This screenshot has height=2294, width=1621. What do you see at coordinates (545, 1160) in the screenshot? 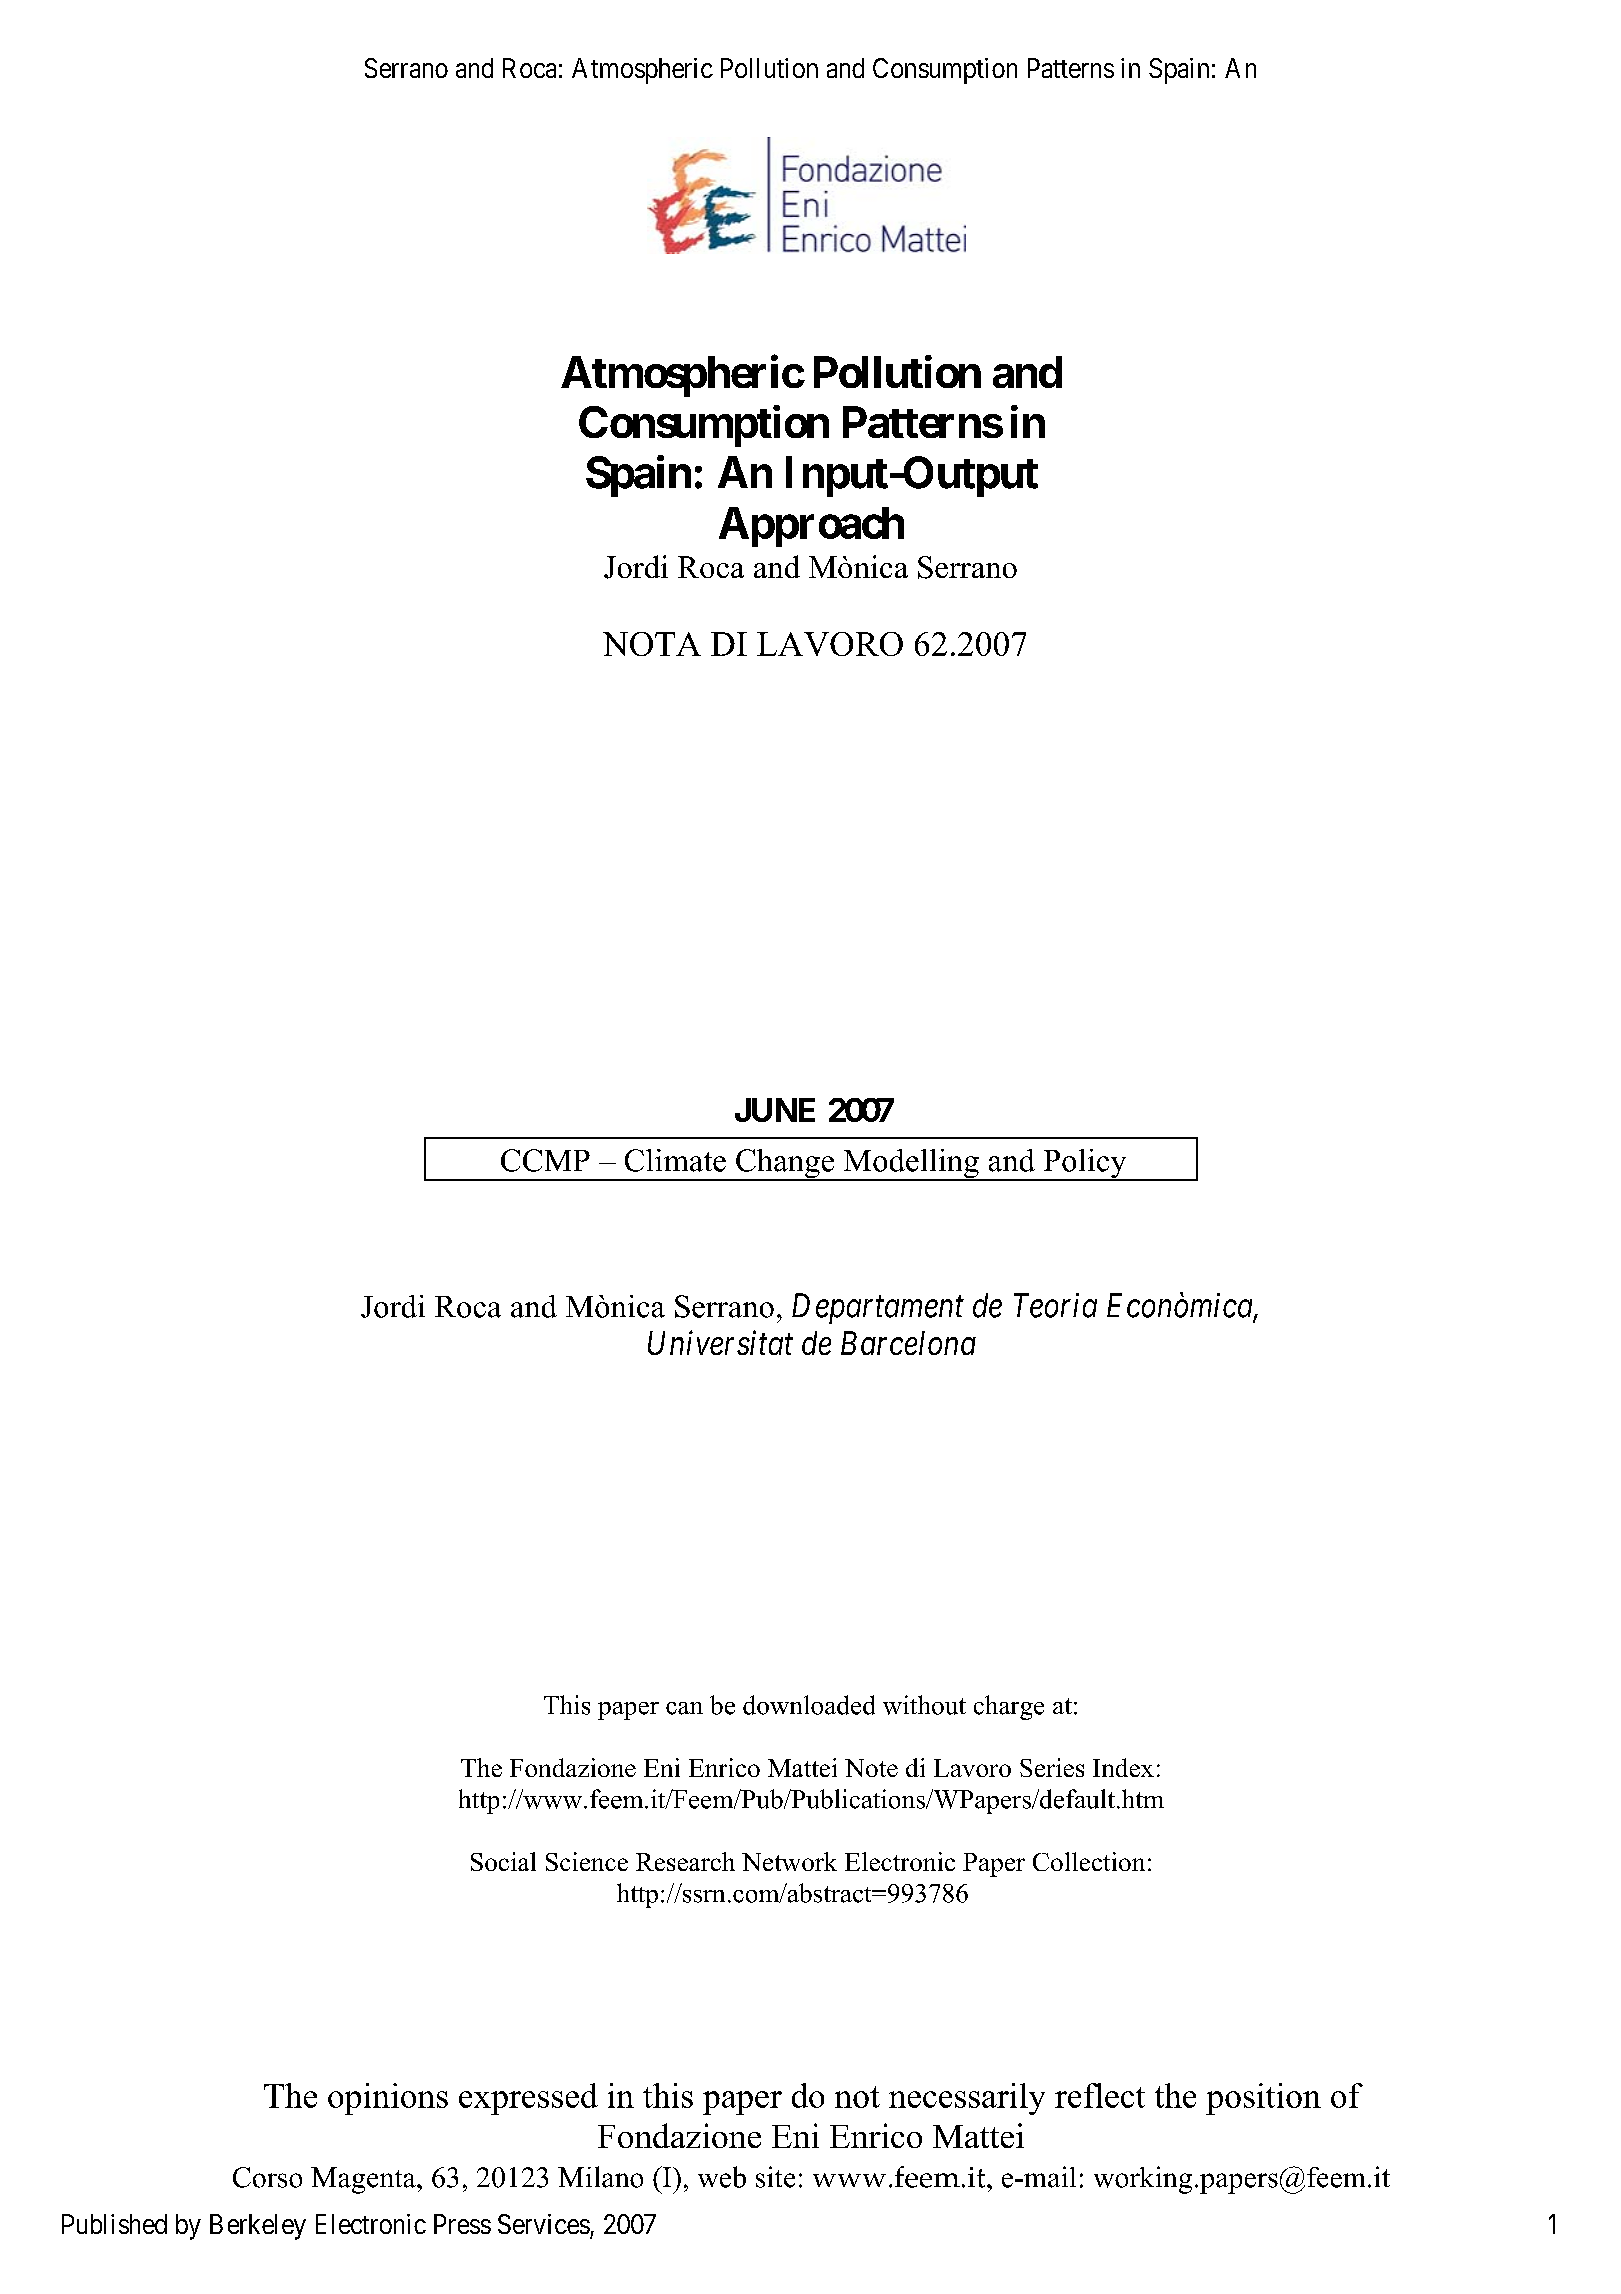
I see `CCMP` at bounding box center [545, 1160].
